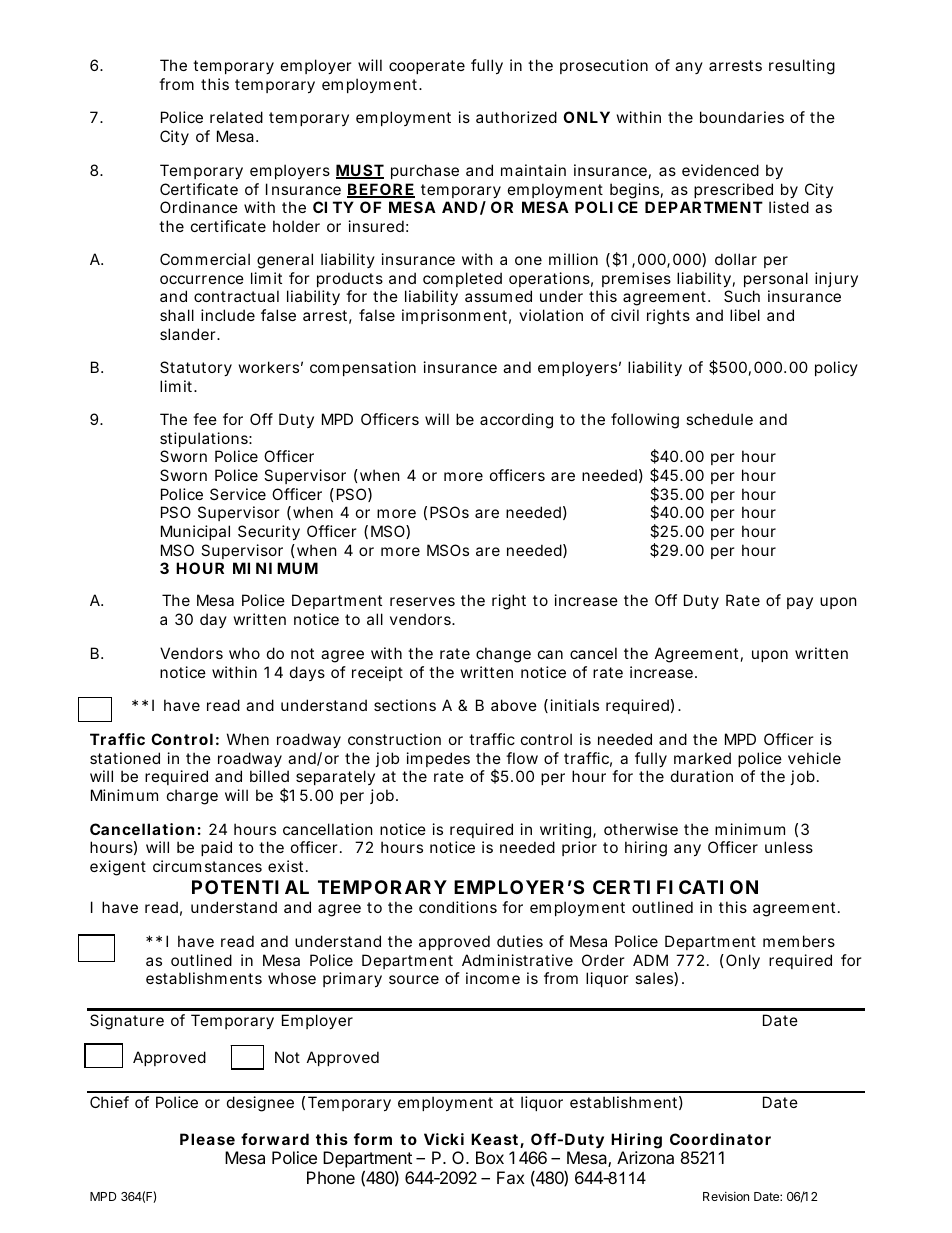 Image resolution: width=952 pixels, height=1233 pixels. Describe the element at coordinates (516, 421) in the image. I see `according` at that location.
